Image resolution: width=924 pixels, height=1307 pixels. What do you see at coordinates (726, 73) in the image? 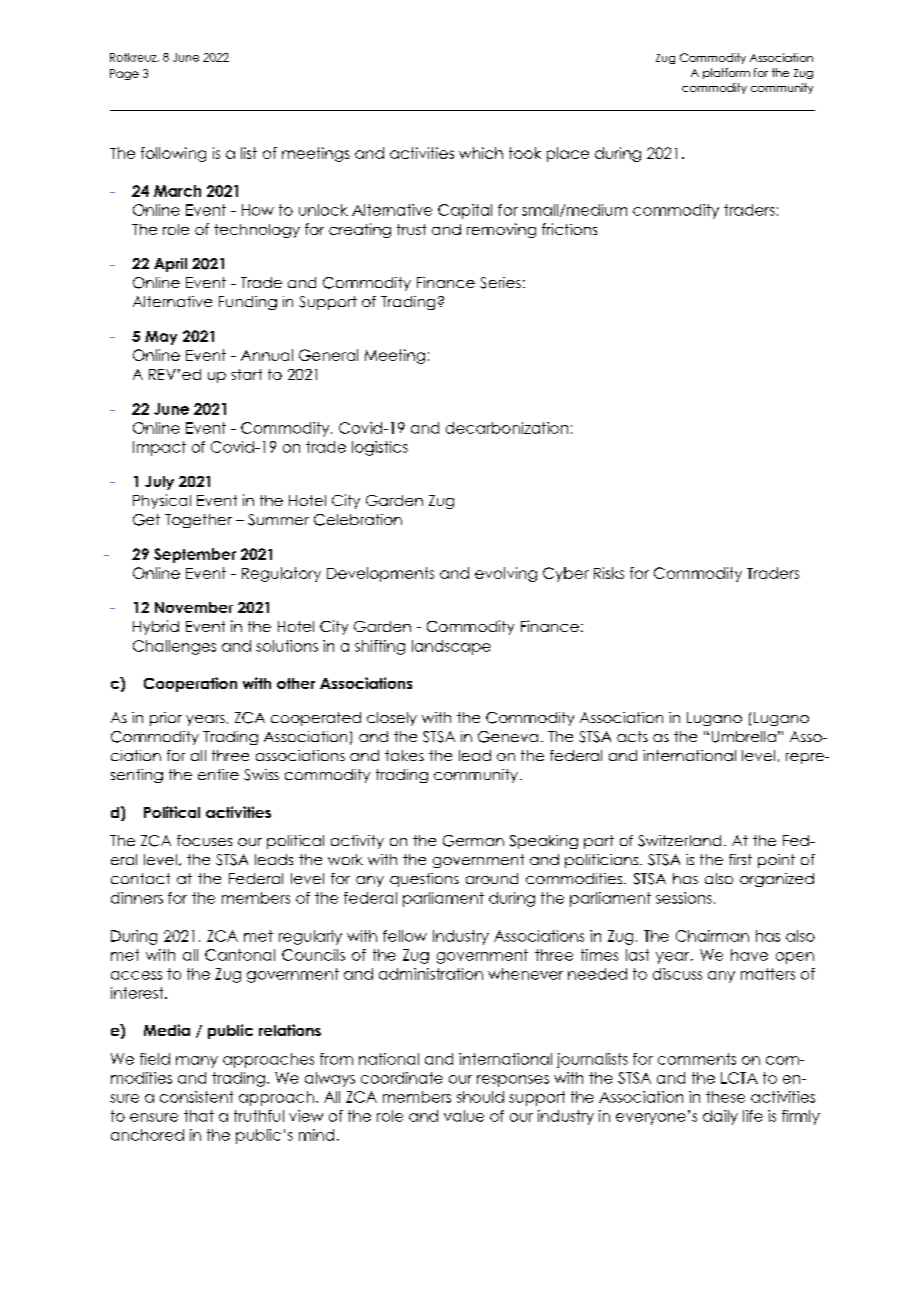
I see `platform` at bounding box center [726, 73].
